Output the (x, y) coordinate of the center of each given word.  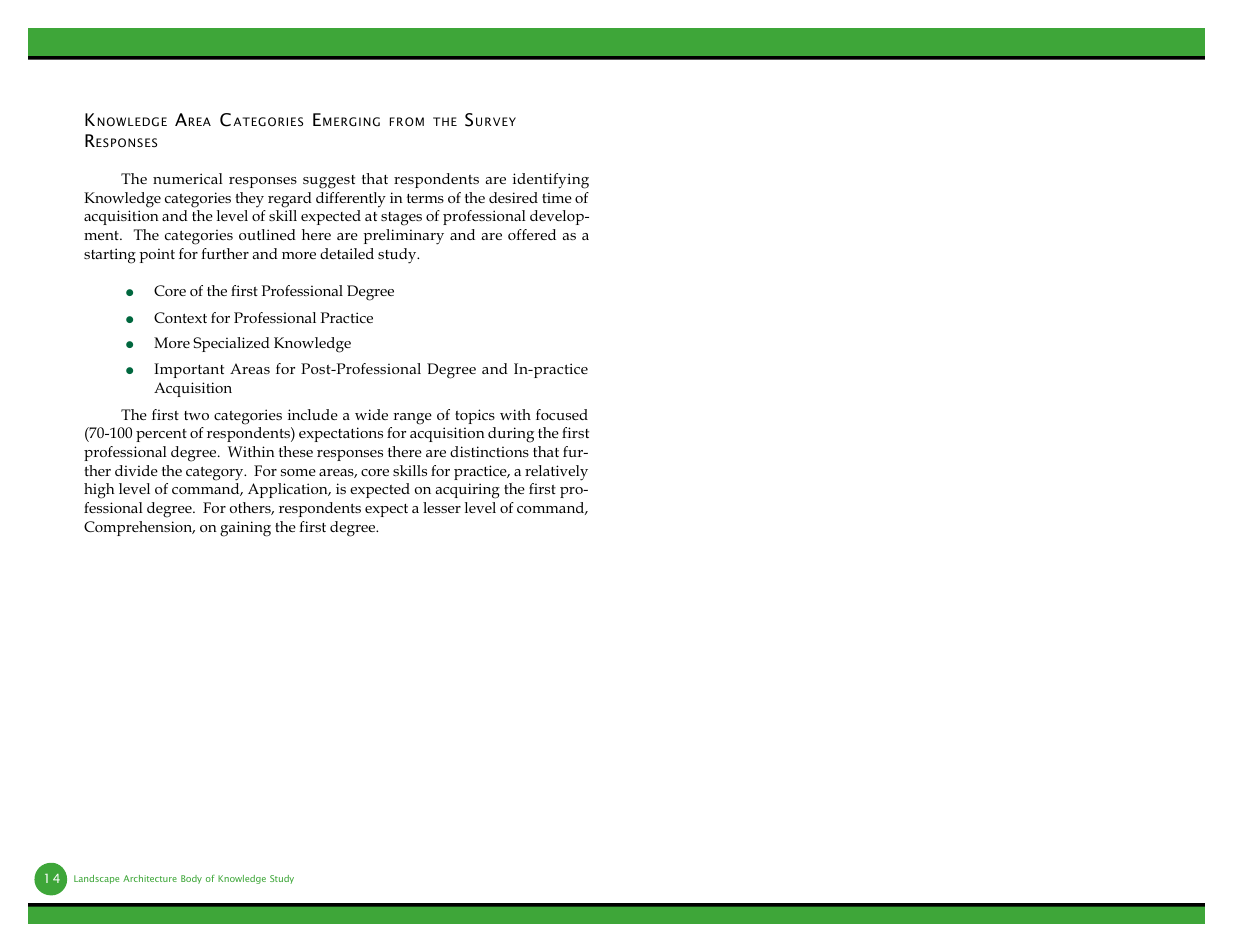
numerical (188, 178)
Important (189, 370)
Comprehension (139, 528)
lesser (442, 507)
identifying (551, 181)
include (313, 414)
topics (475, 416)
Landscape (96, 879)
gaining (245, 529)
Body (191, 879)
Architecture (150, 878)
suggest (329, 182)
